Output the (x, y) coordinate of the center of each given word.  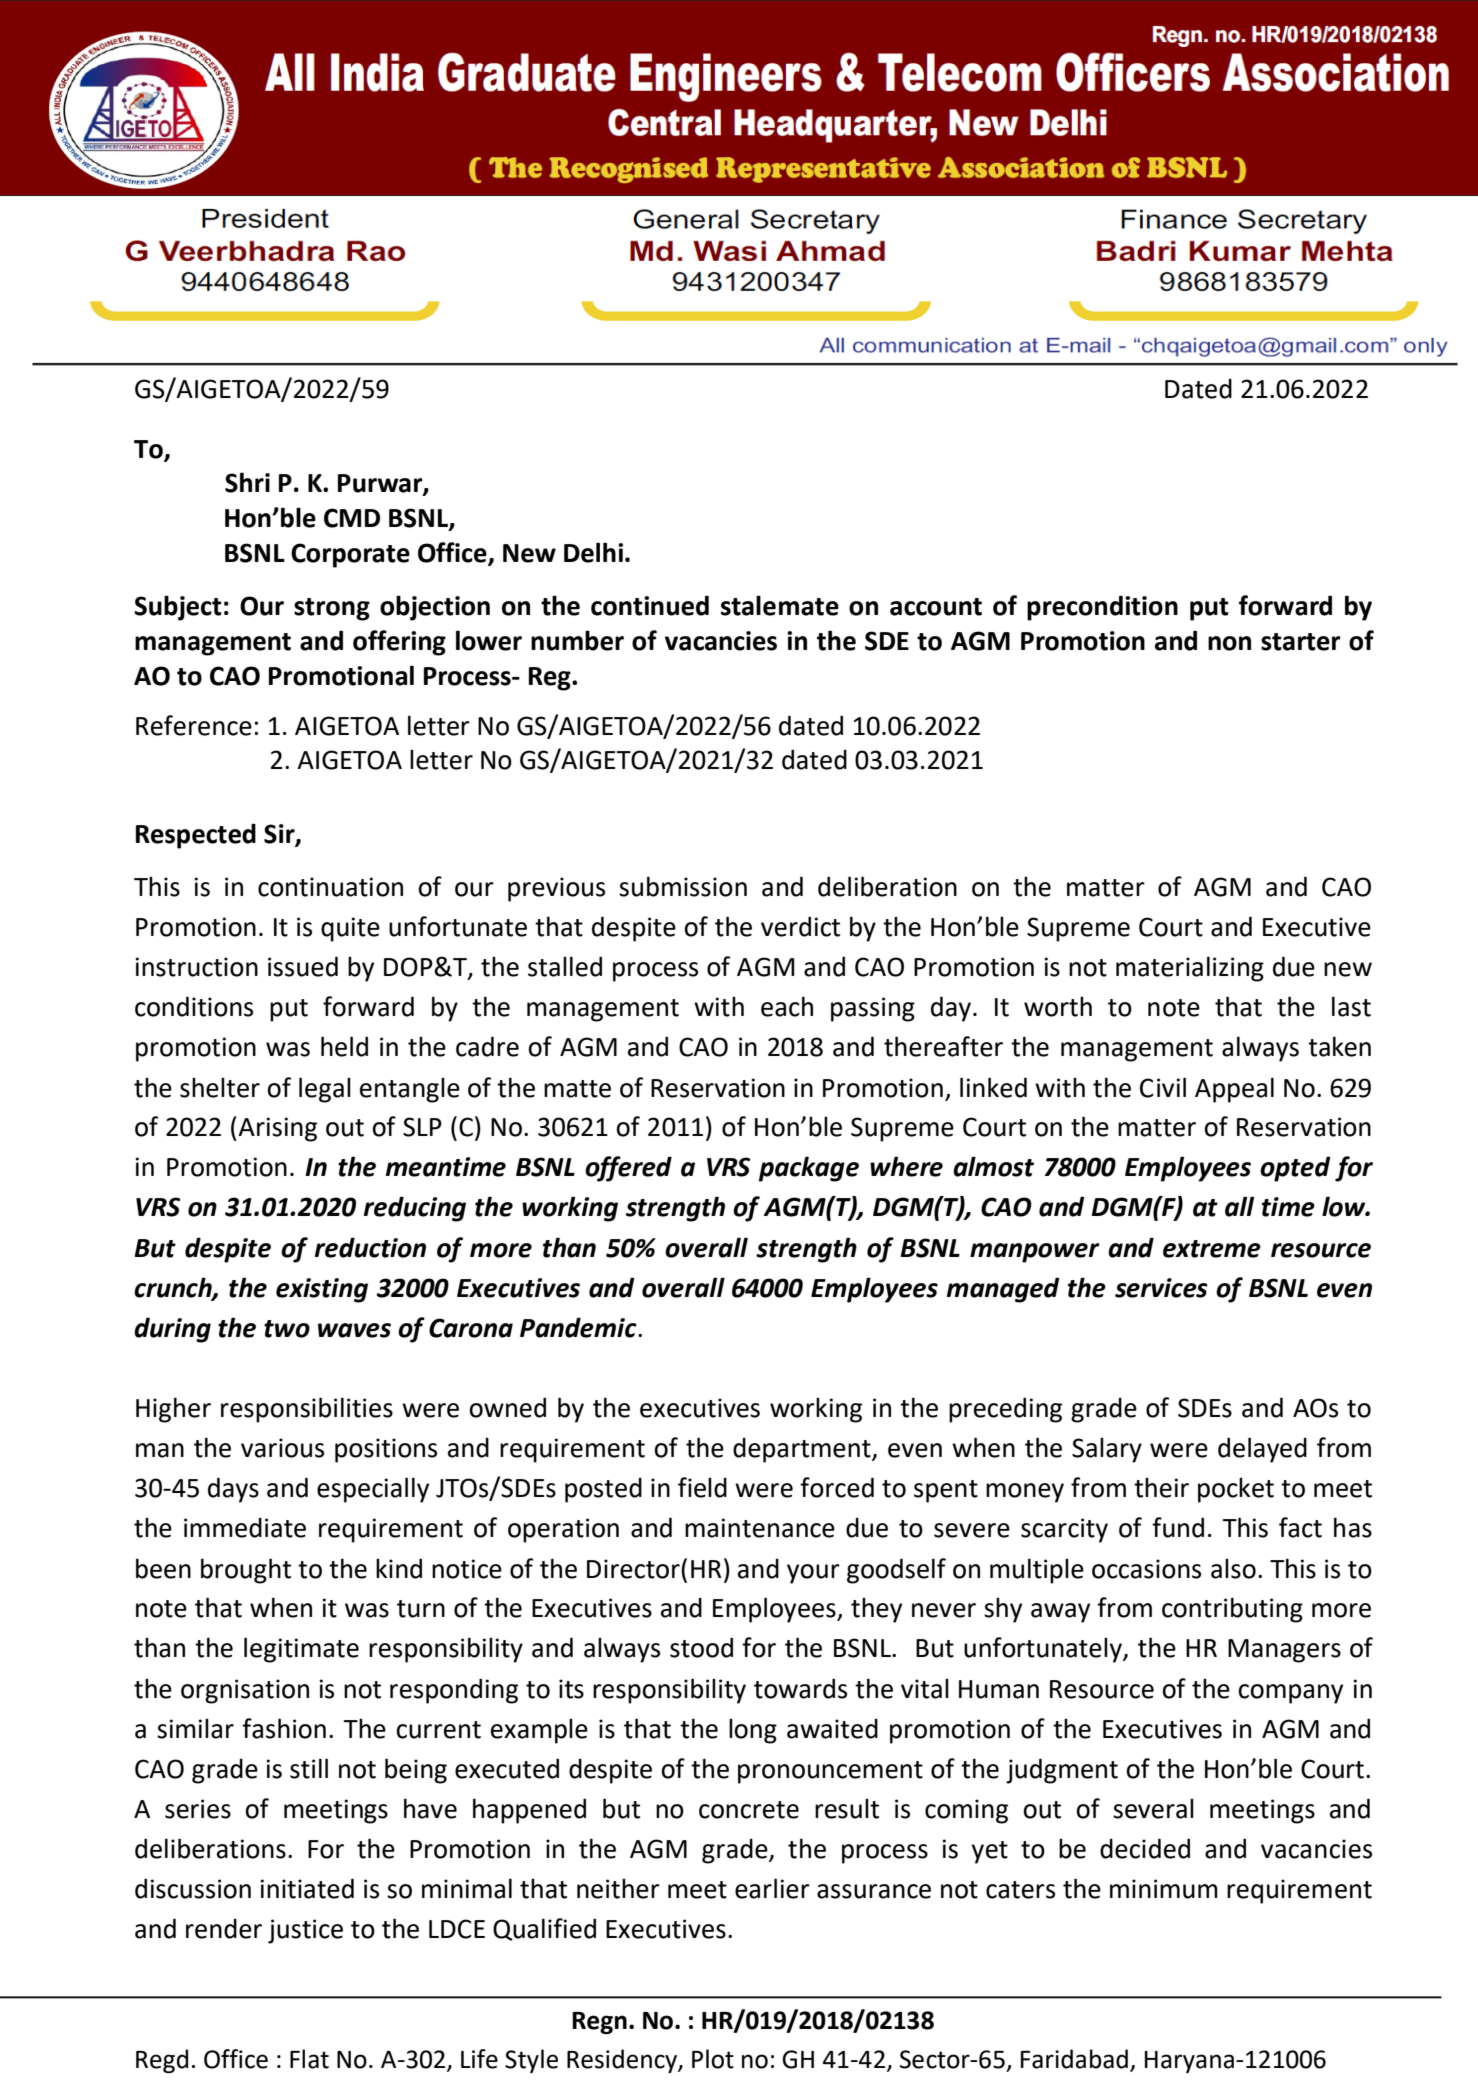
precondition (1102, 608)
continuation (330, 887)
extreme (1212, 1249)
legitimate (301, 1650)
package (809, 1169)
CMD (352, 518)
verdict (800, 926)
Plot (713, 2059)
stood (701, 1647)
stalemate (780, 605)
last (1351, 1006)
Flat (309, 2059)
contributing (1232, 1610)
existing (322, 1290)
